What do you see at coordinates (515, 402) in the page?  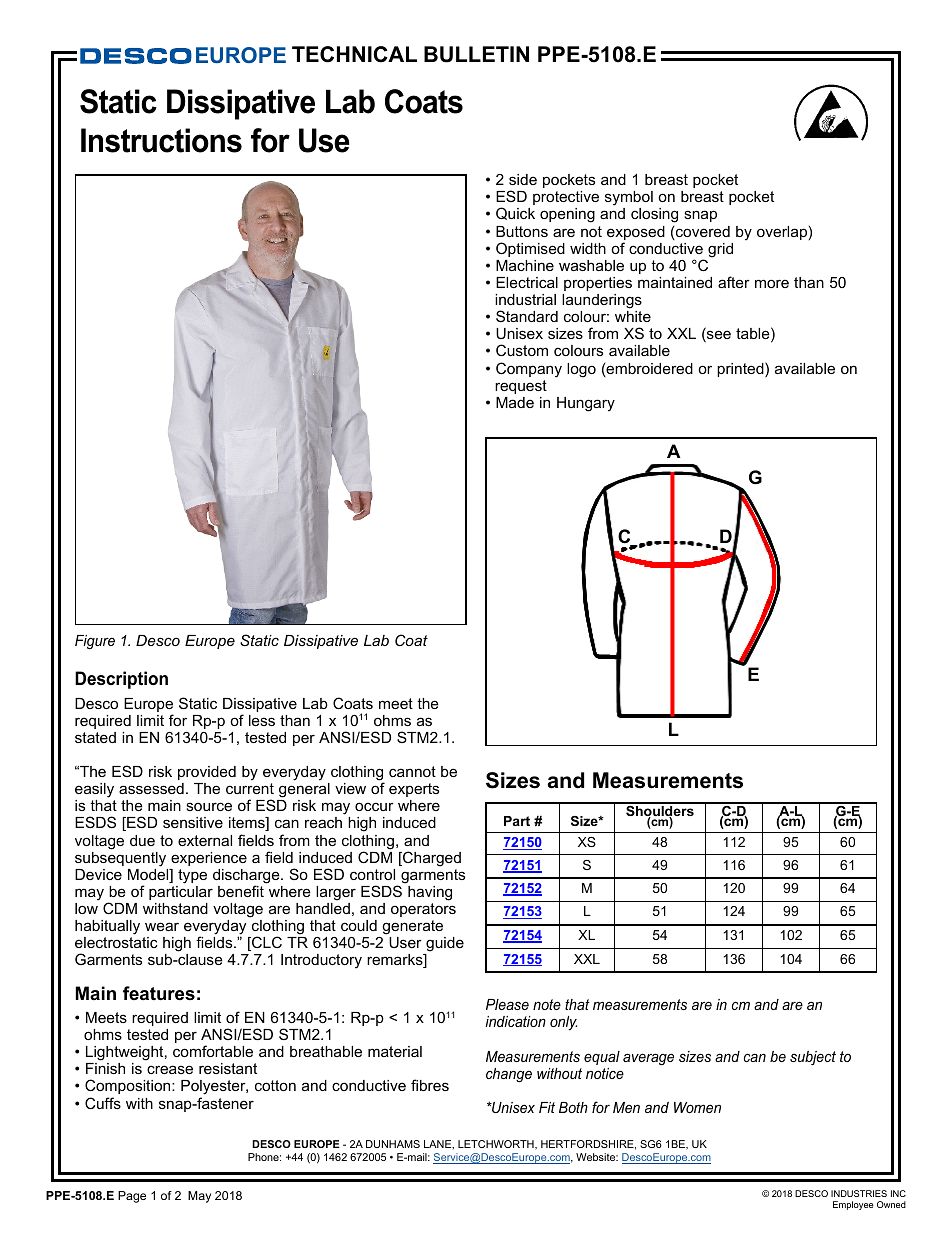 I see `Made` at bounding box center [515, 402].
